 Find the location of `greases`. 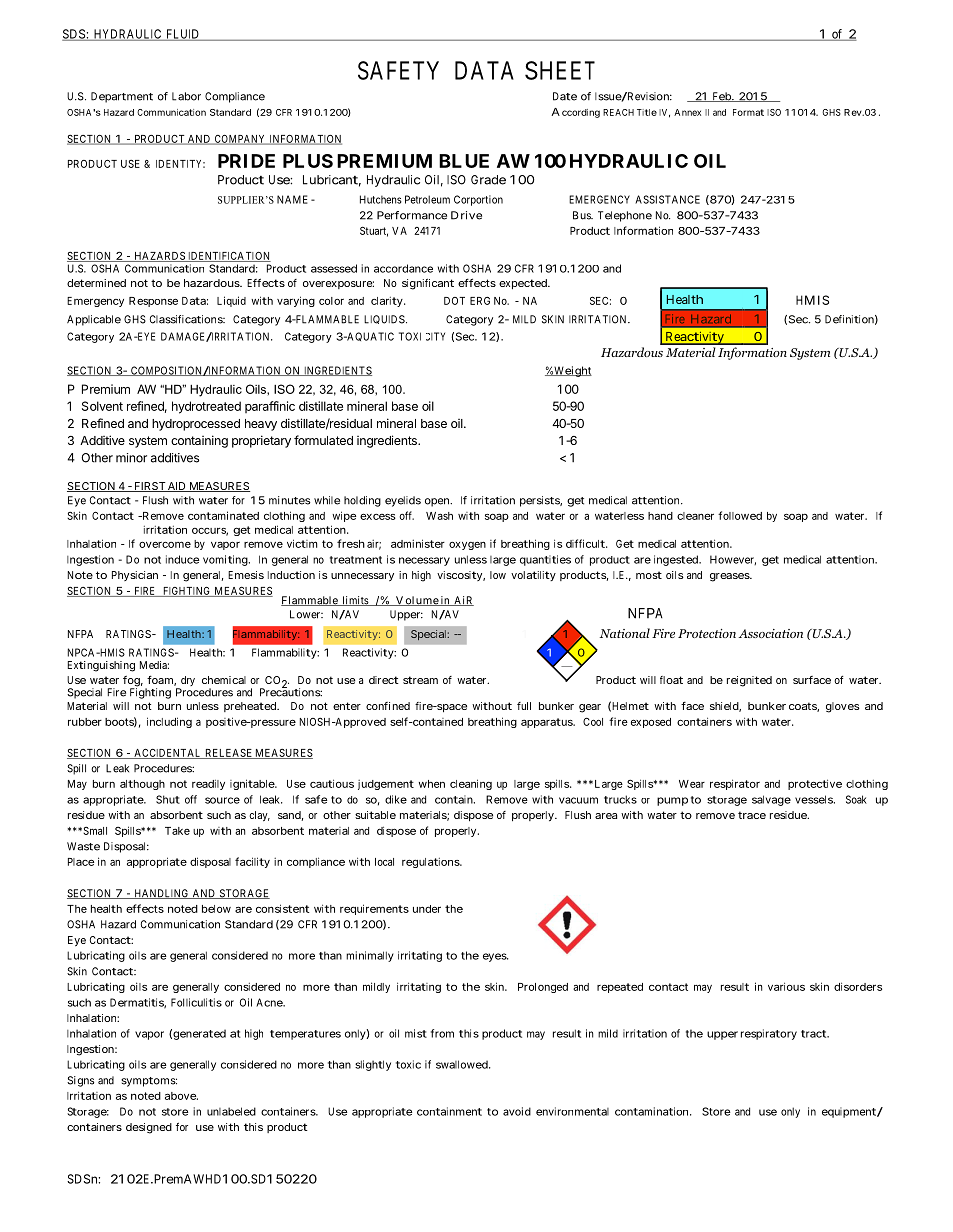

greases is located at coordinates (730, 577).
